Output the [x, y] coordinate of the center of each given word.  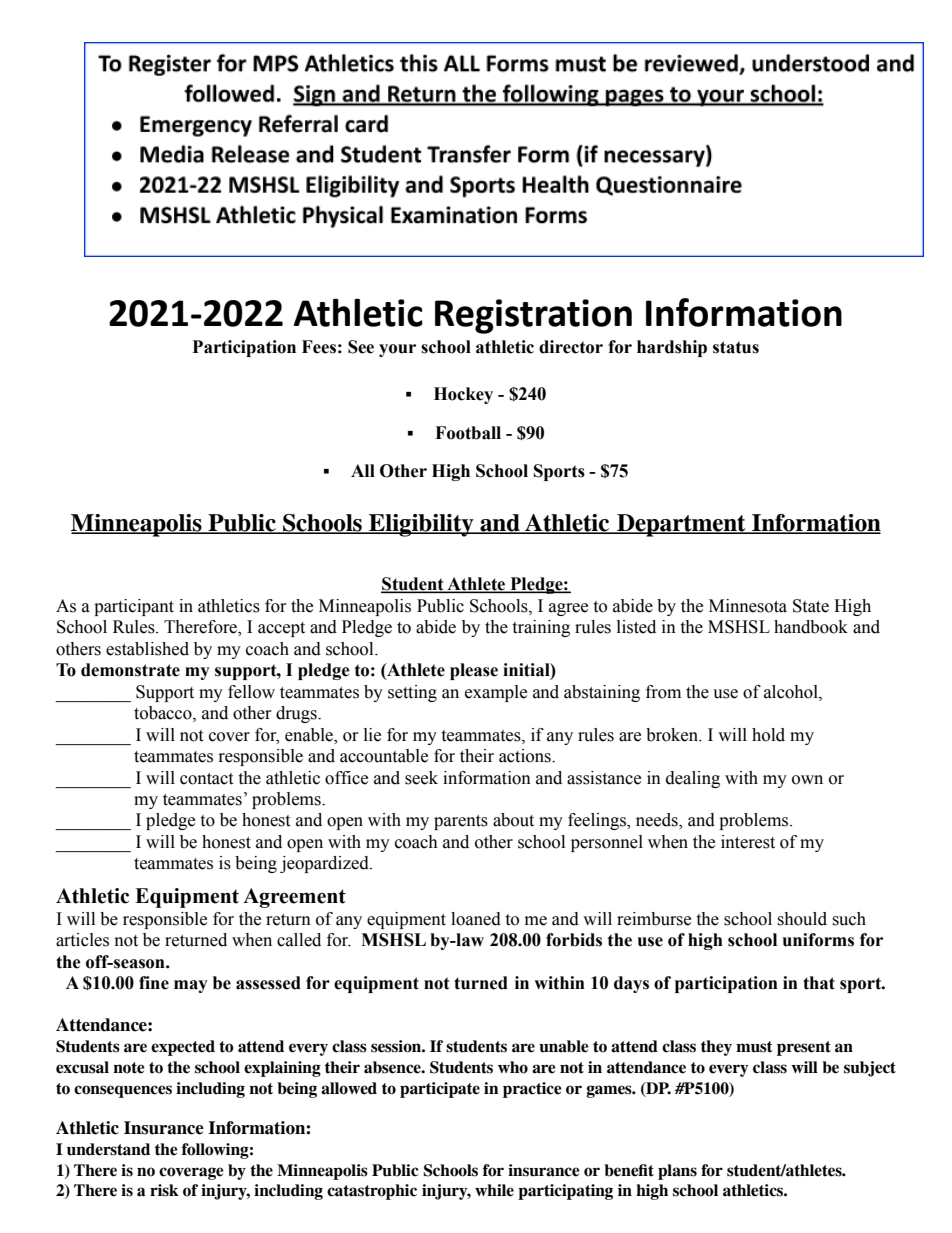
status [736, 347]
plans [677, 1172]
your [397, 350]
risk [164, 1190]
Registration [533, 316]
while [494, 1190]
